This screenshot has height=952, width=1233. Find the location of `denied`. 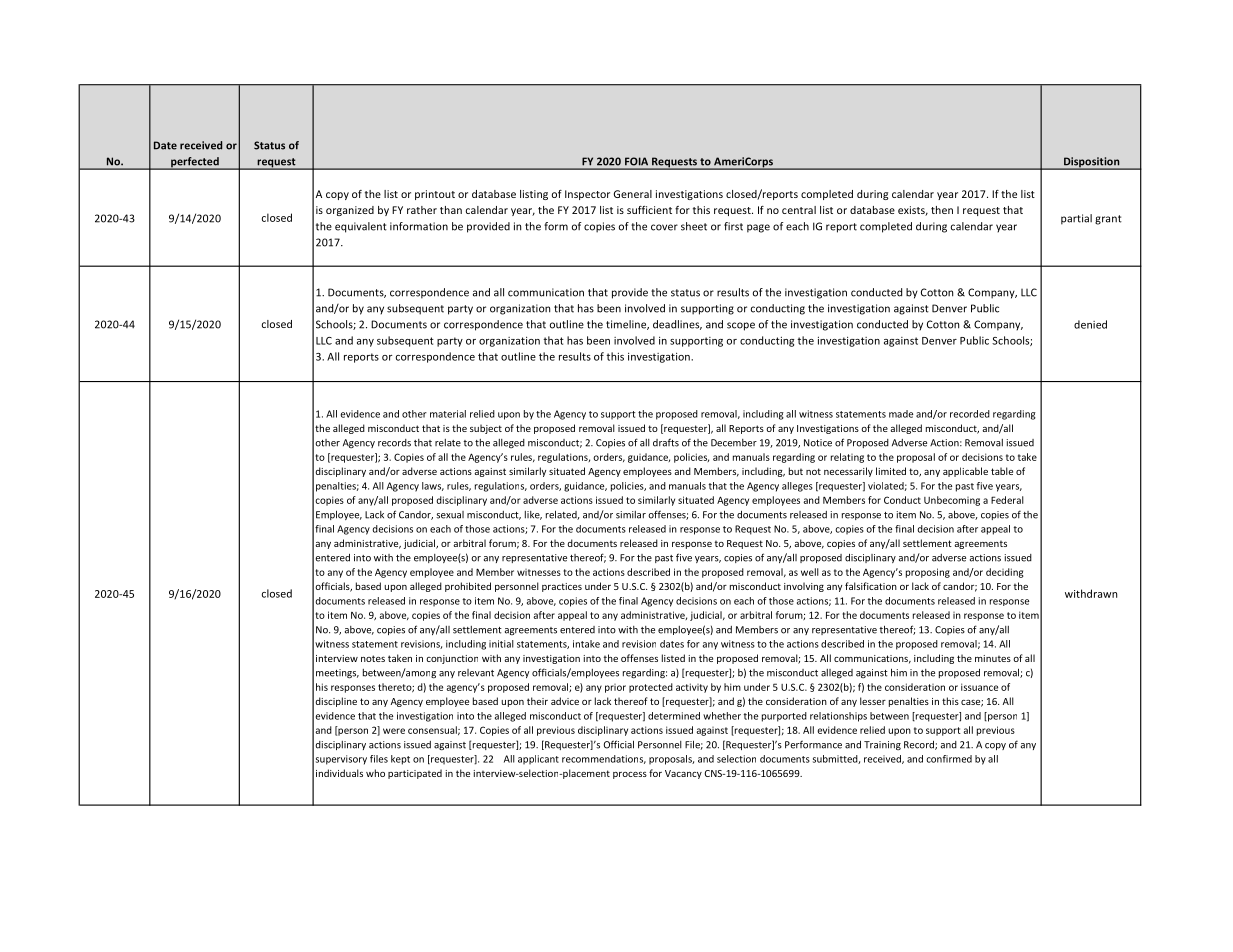

denied is located at coordinates (1090, 324).
